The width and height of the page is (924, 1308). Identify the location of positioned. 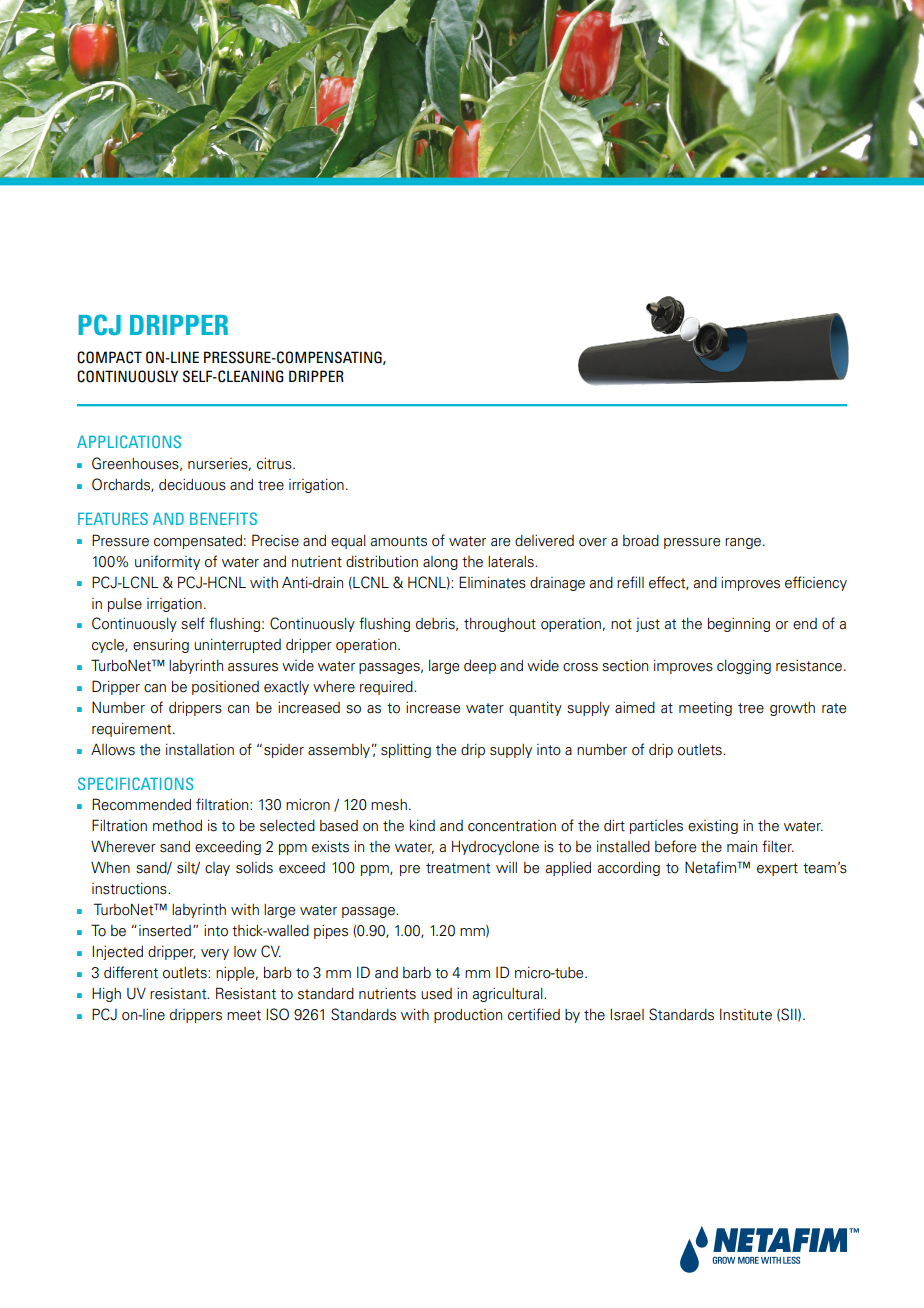
(225, 688).
